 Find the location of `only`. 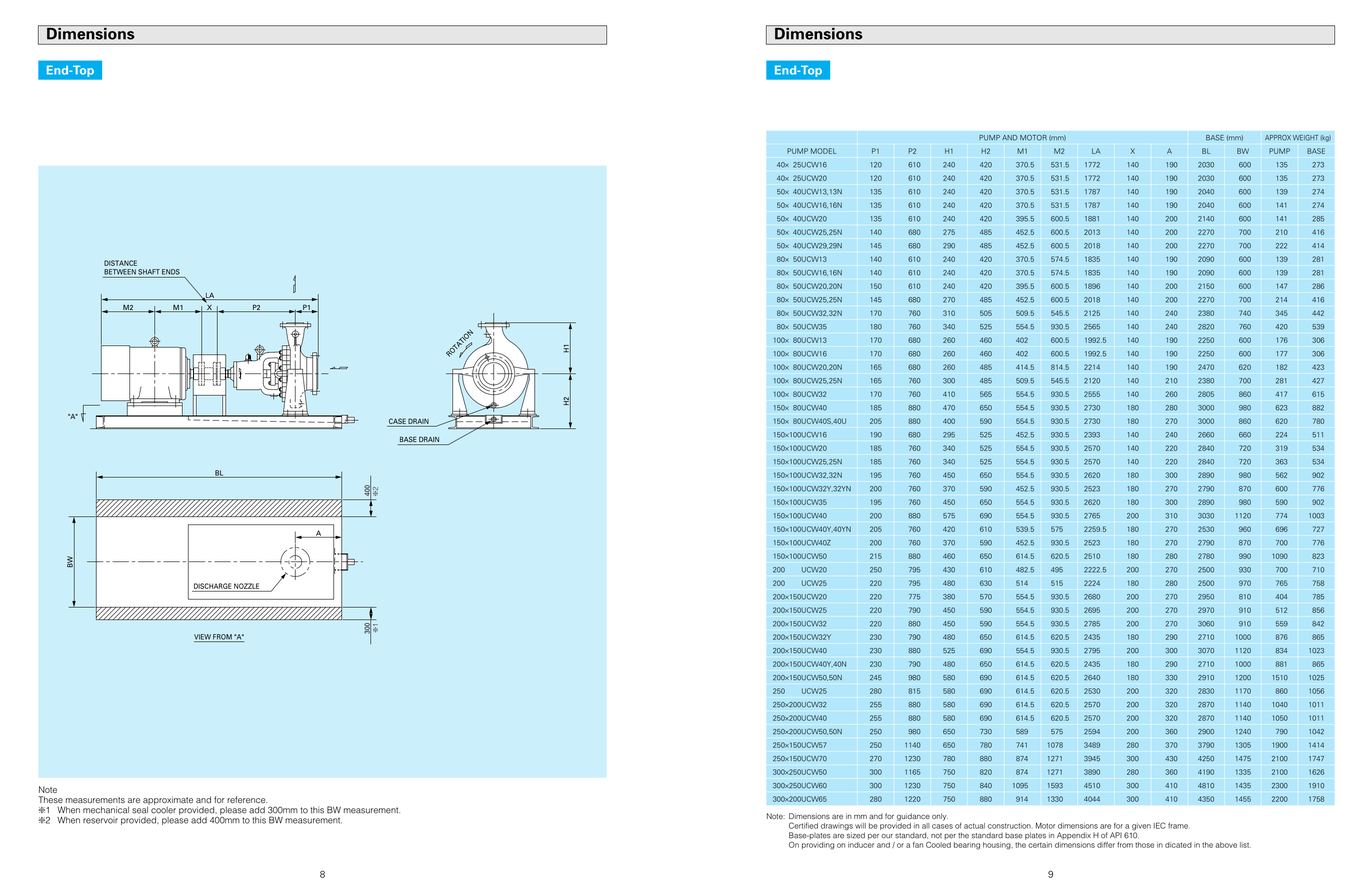

only is located at coordinates (940, 817).
